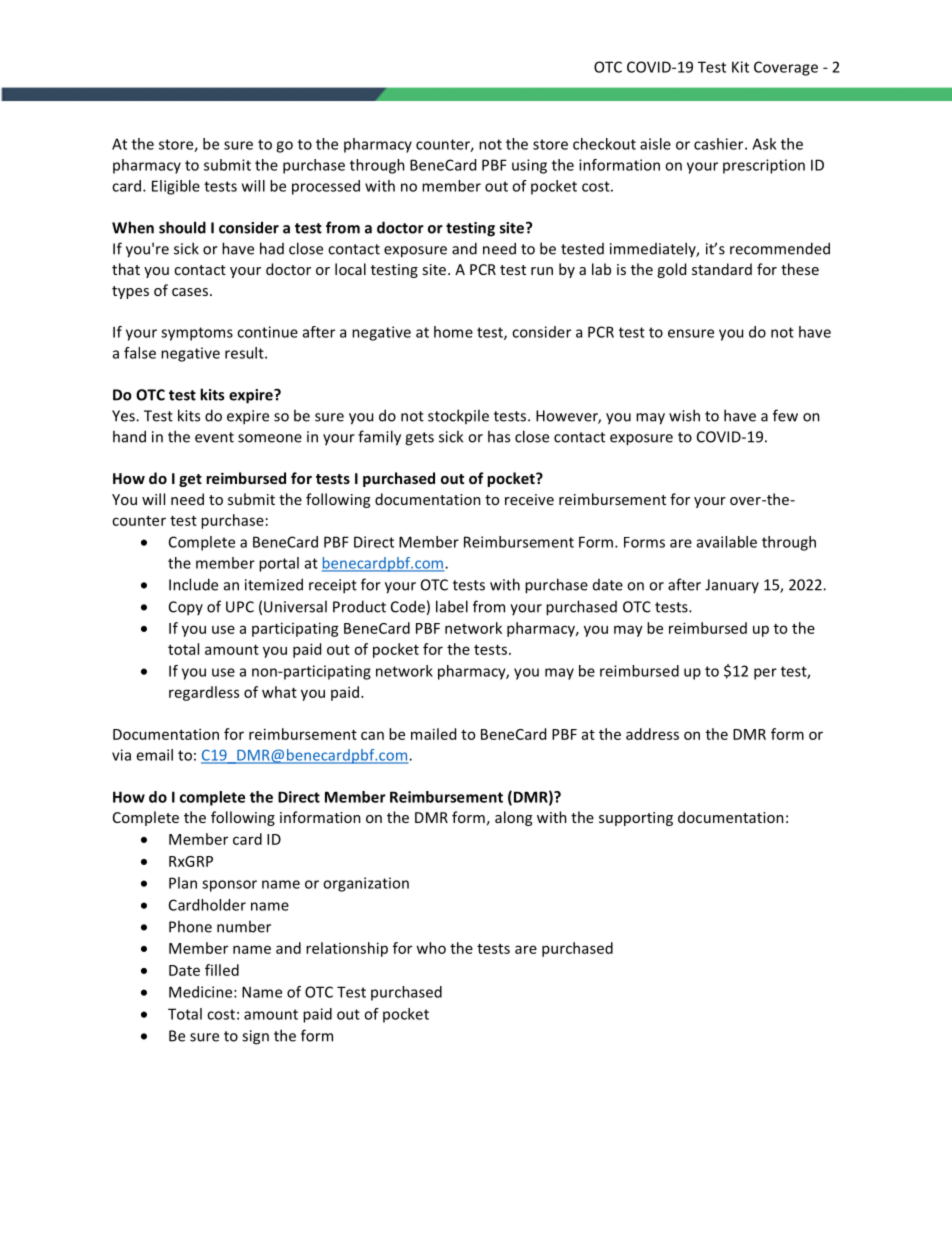  I want to click on filled, so click(222, 970).
